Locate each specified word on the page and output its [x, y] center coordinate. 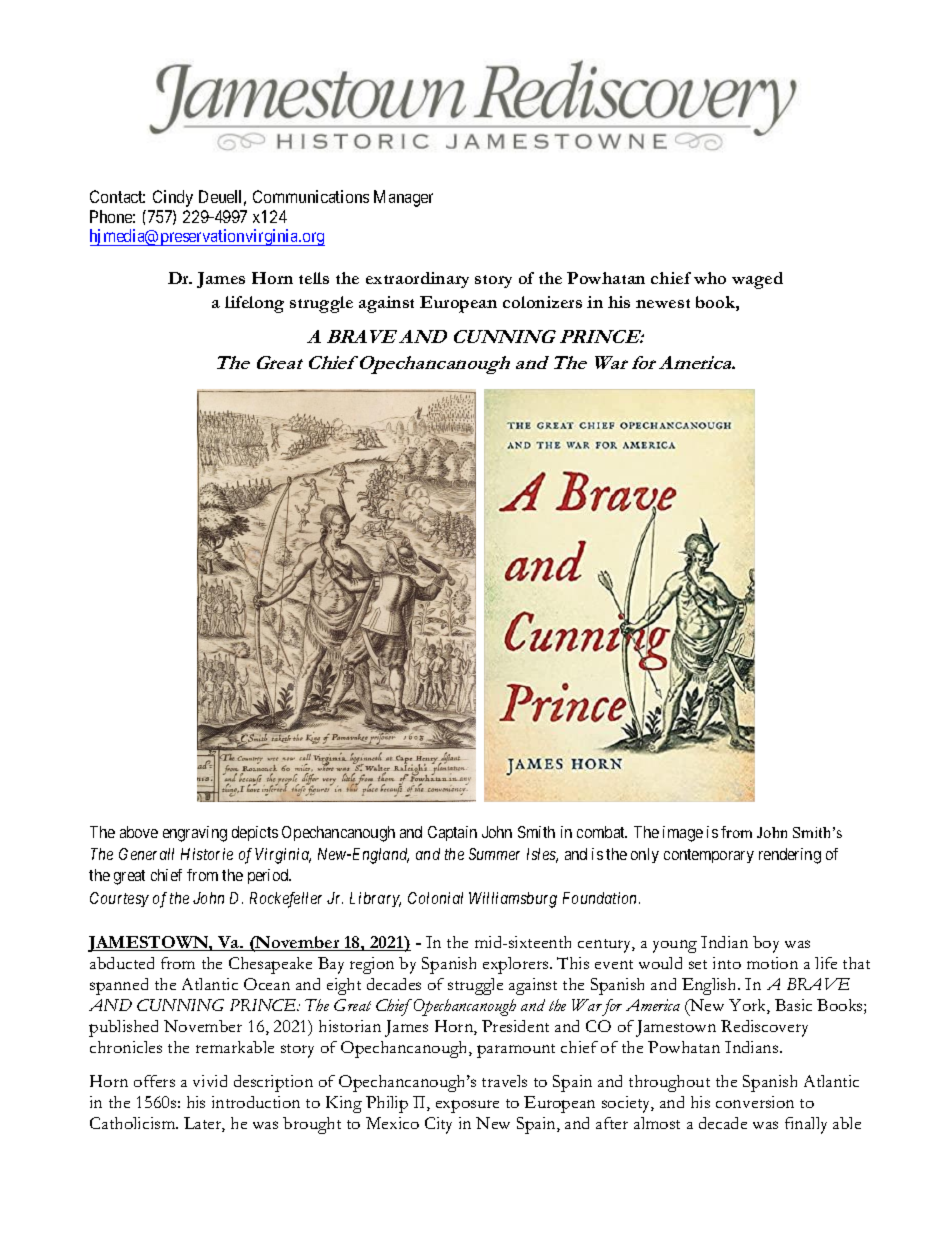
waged [757, 280]
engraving [195, 834]
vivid [210, 1081]
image [683, 834]
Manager [403, 198]
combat [602, 832]
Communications [311, 196]
